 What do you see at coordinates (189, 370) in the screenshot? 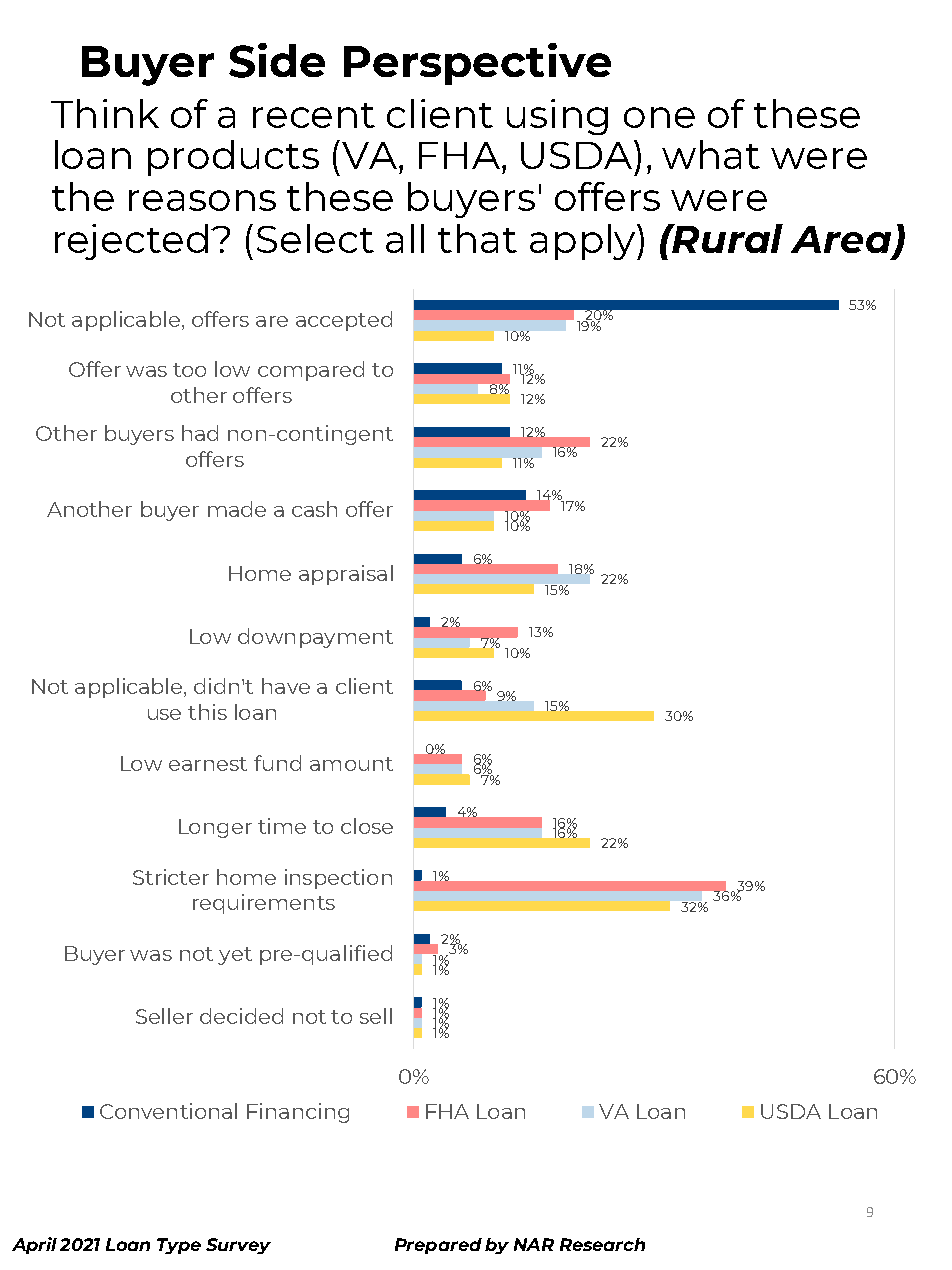
I see `too` at bounding box center [189, 370].
